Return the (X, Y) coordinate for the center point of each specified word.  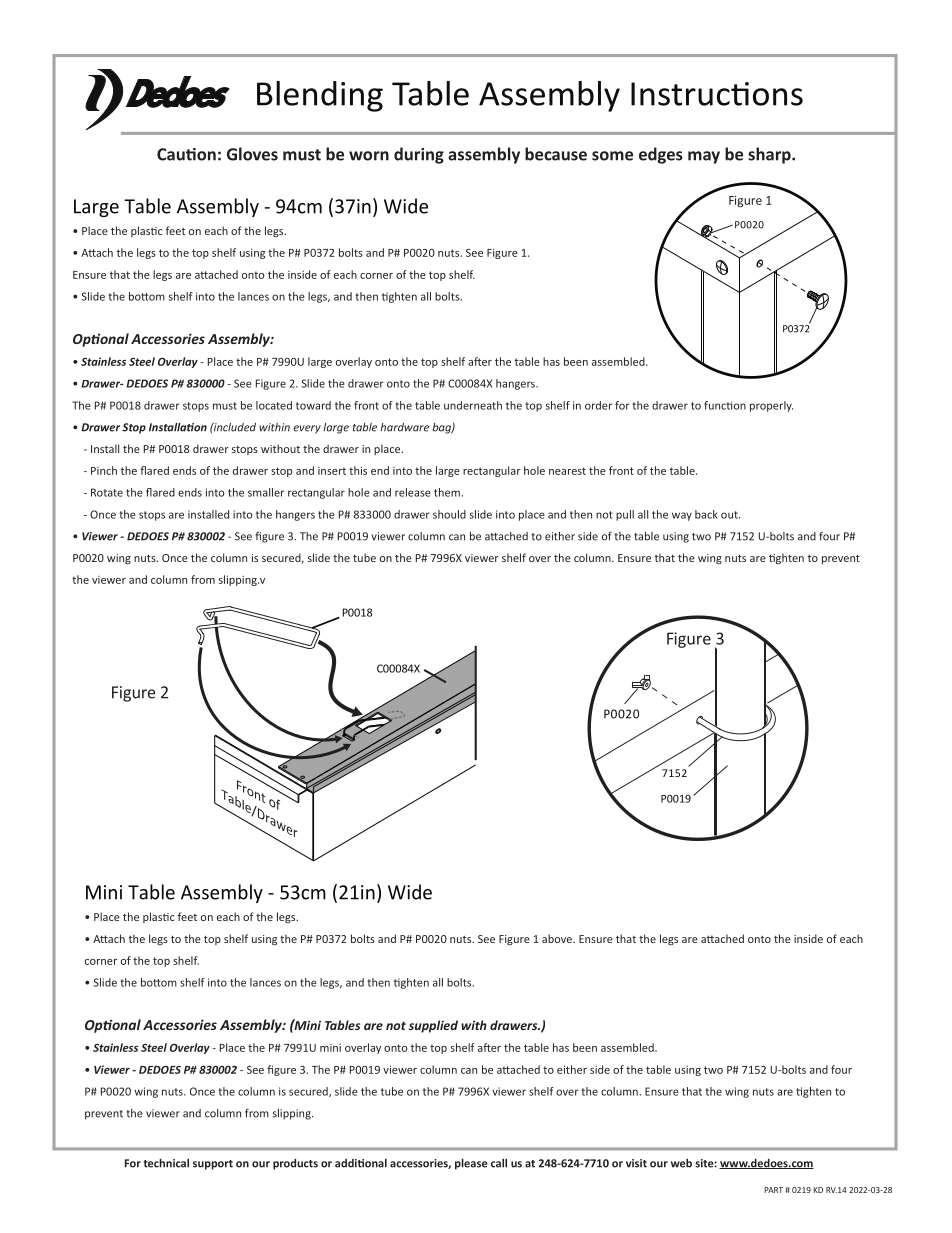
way (682, 516)
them (447, 492)
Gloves (252, 154)
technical (166, 1163)
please (471, 1164)
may (704, 157)
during (419, 155)
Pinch (104, 470)
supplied (433, 1026)
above (558, 938)
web (681, 1163)
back (706, 514)
